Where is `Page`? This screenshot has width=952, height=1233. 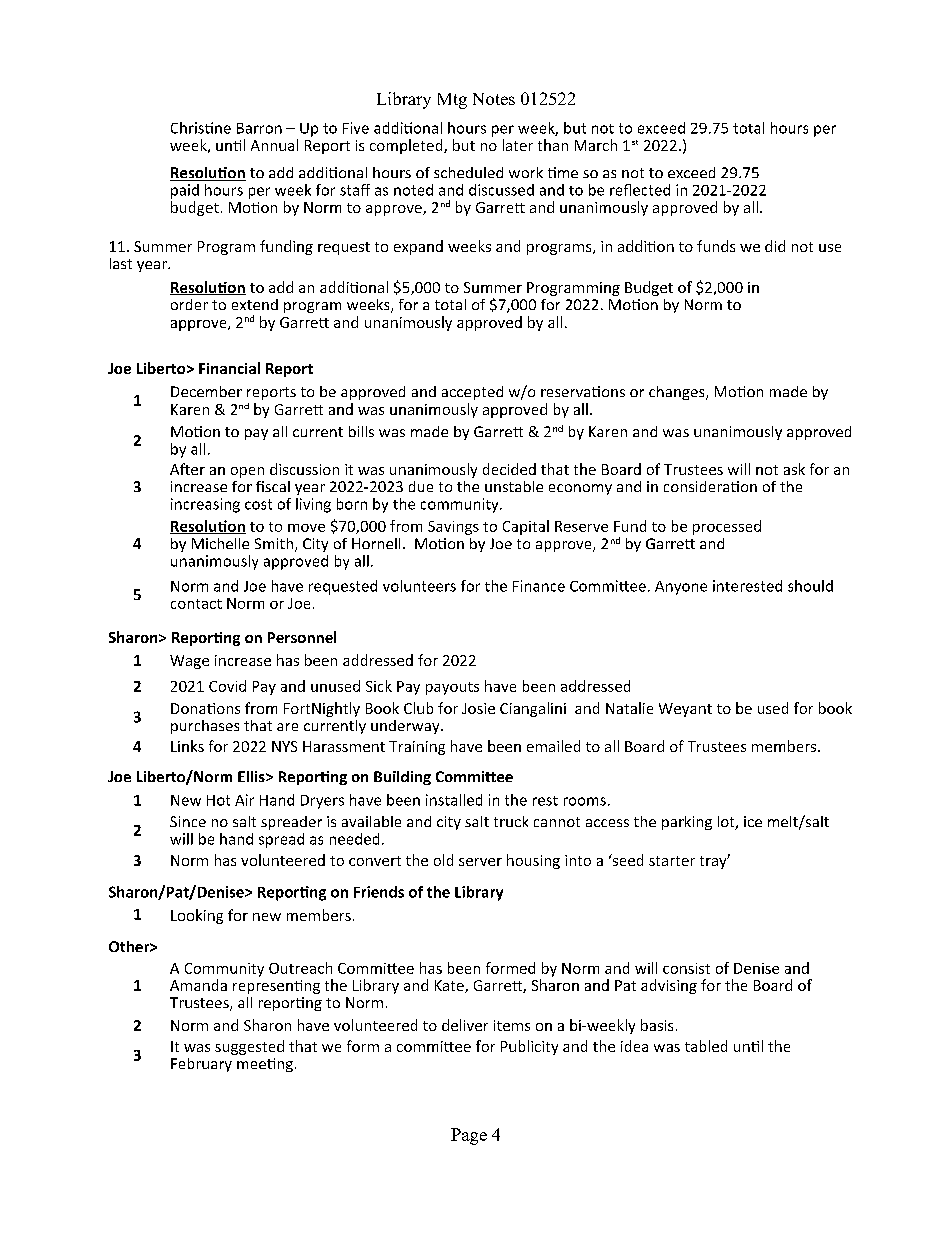 Page is located at coordinates (469, 1136).
